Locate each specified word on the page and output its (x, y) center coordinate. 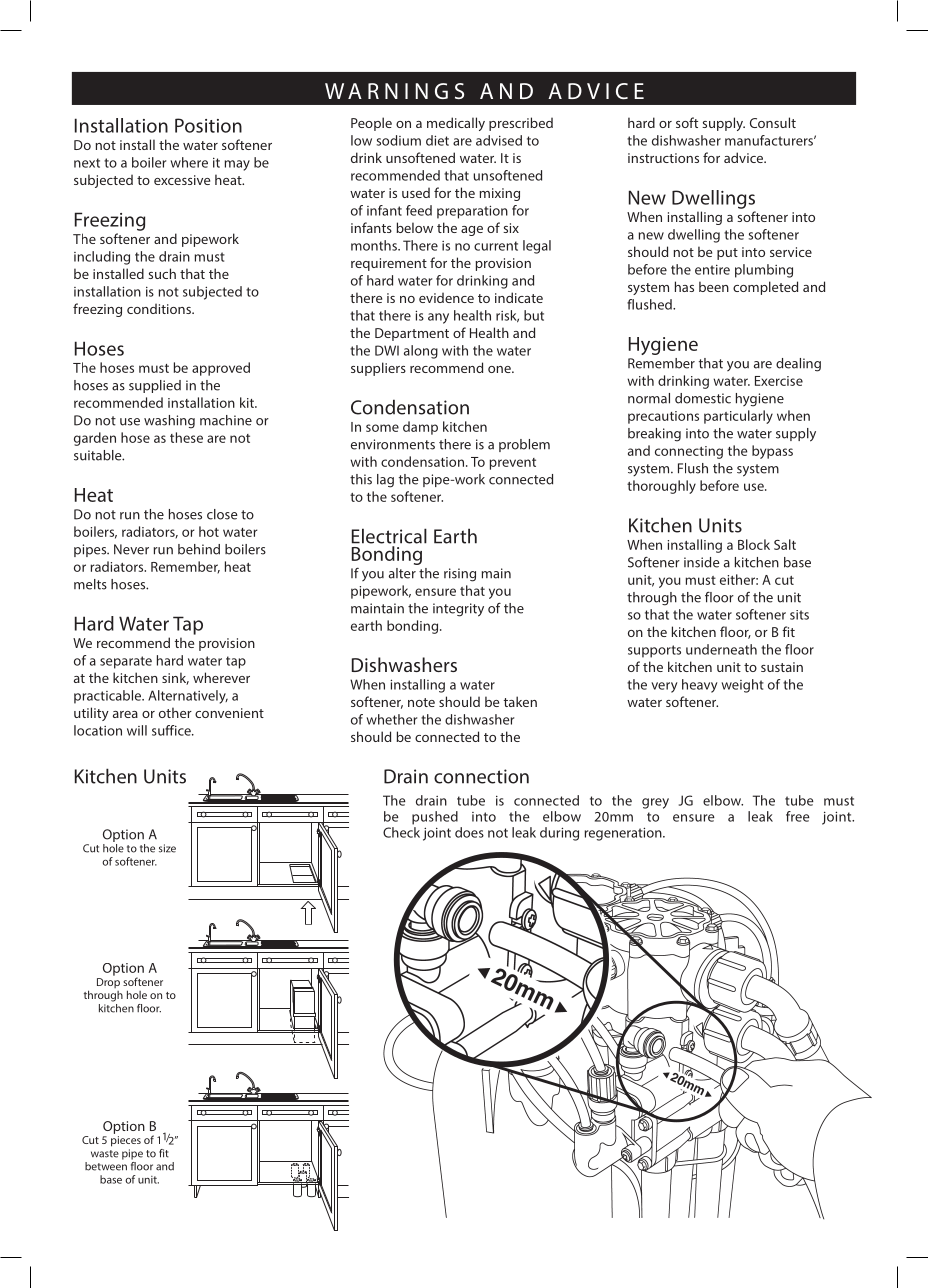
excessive (182, 180)
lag (385, 481)
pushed (435, 818)
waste (105, 1154)
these (186, 437)
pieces (126, 1141)
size (167, 848)
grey (655, 803)
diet (437, 140)
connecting (689, 452)
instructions (663, 158)
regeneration (624, 834)
